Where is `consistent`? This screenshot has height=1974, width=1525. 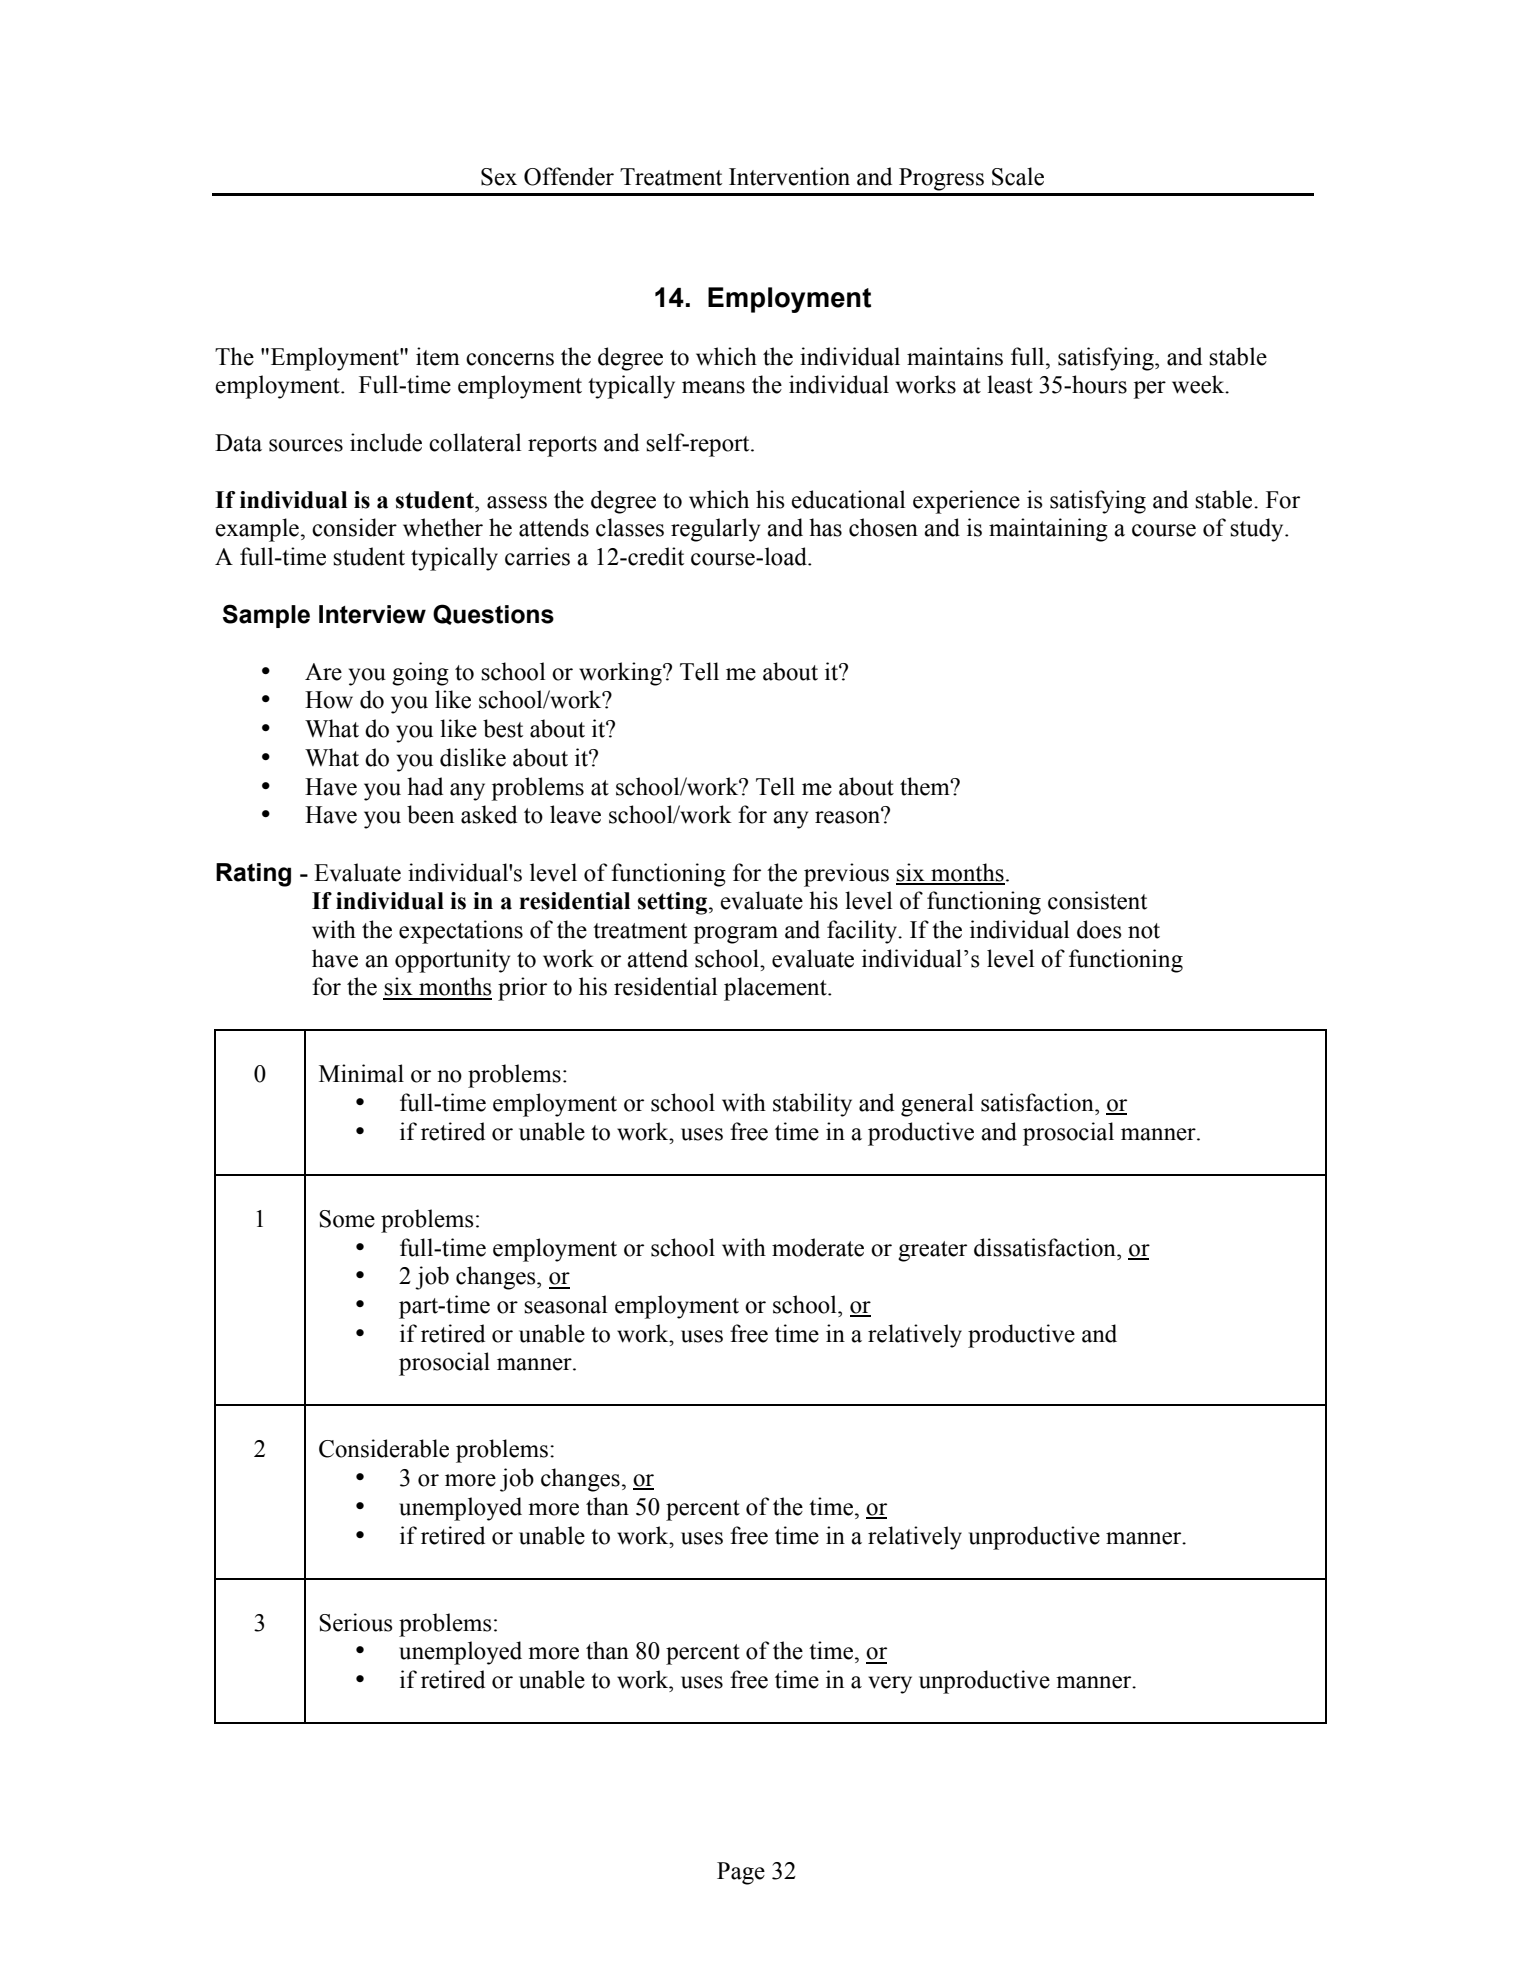
consistent is located at coordinates (1097, 900).
